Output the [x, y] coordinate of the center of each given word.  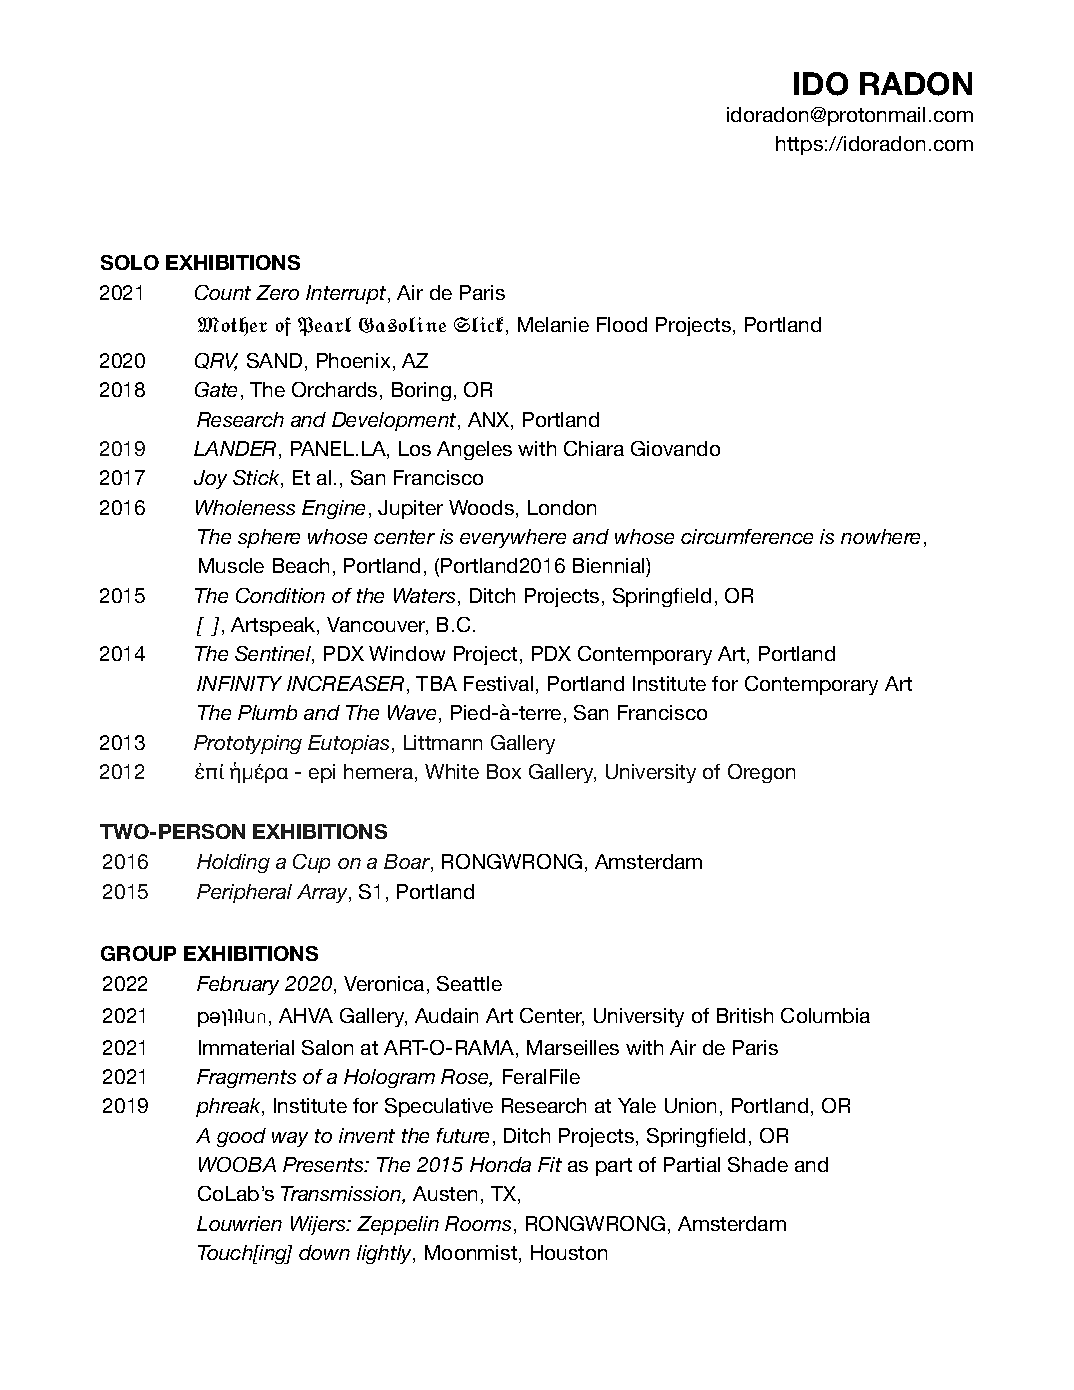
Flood [622, 324]
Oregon [761, 773]
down [324, 1252]
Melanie [553, 324]
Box [504, 771]
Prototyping [248, 744]
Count [223, 292]
